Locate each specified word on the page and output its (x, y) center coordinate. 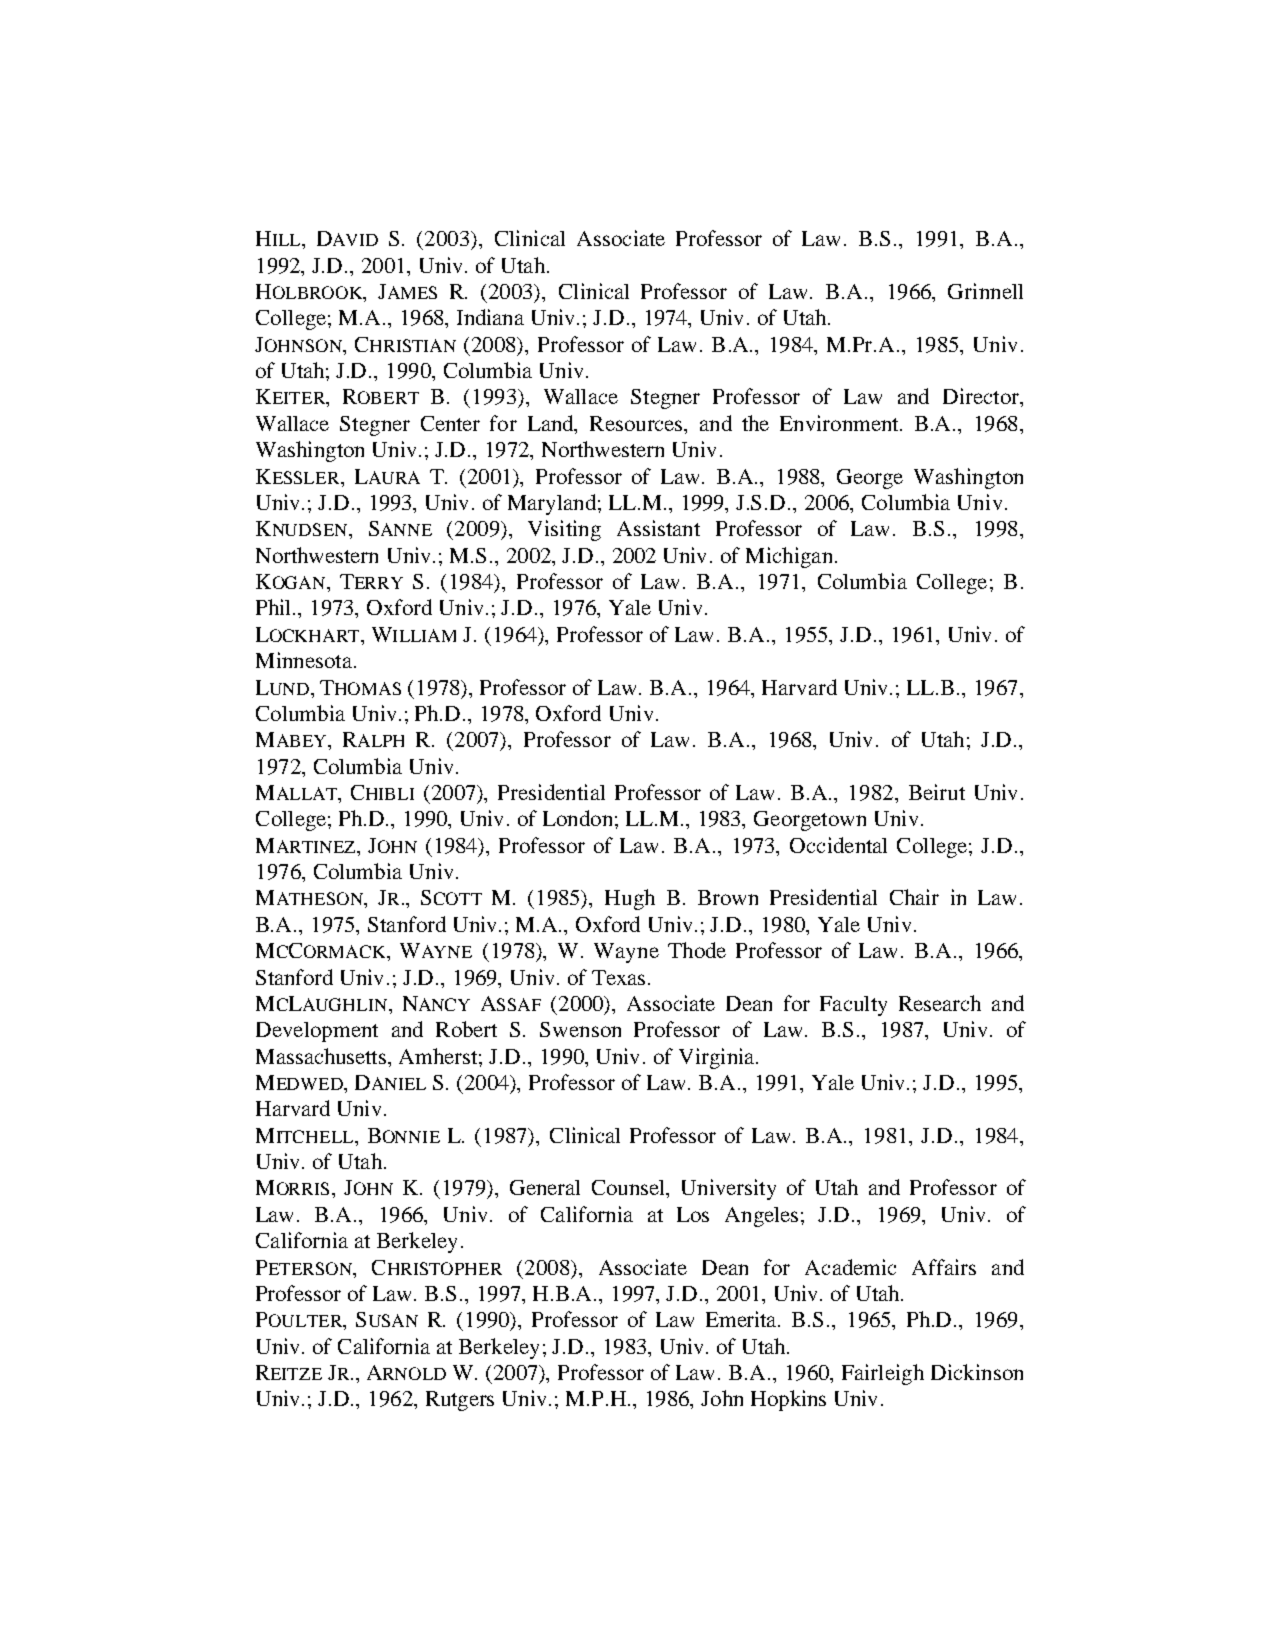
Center (450, 423)
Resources (637, 423)
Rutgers (460, 1401)
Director (982, 396)
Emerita (743, 1319)
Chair (914, 897)
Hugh (630, 899)
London (577, 818)
